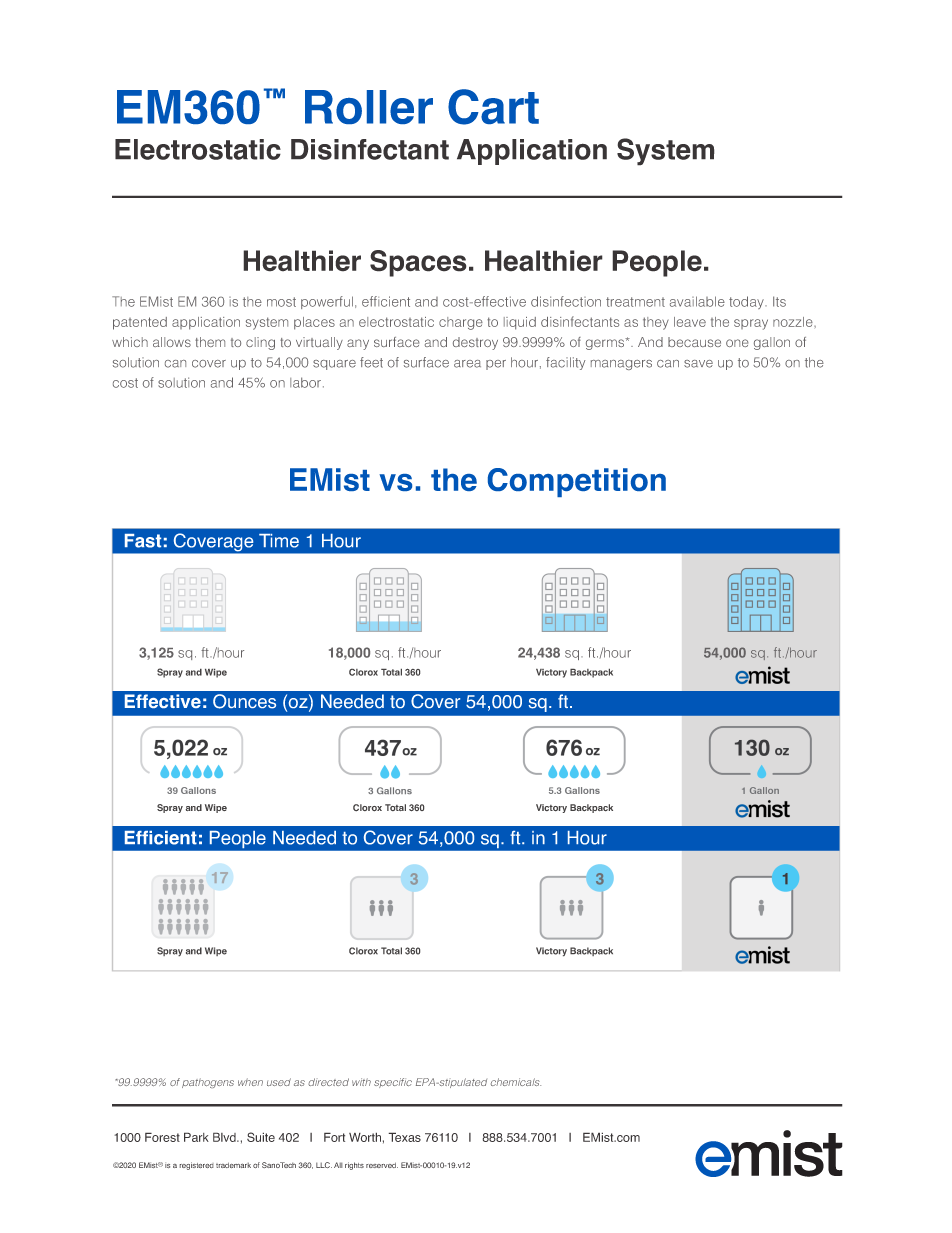  Describe the element at coordinates (143, 541) in the image. I see `Fast` at that location.
